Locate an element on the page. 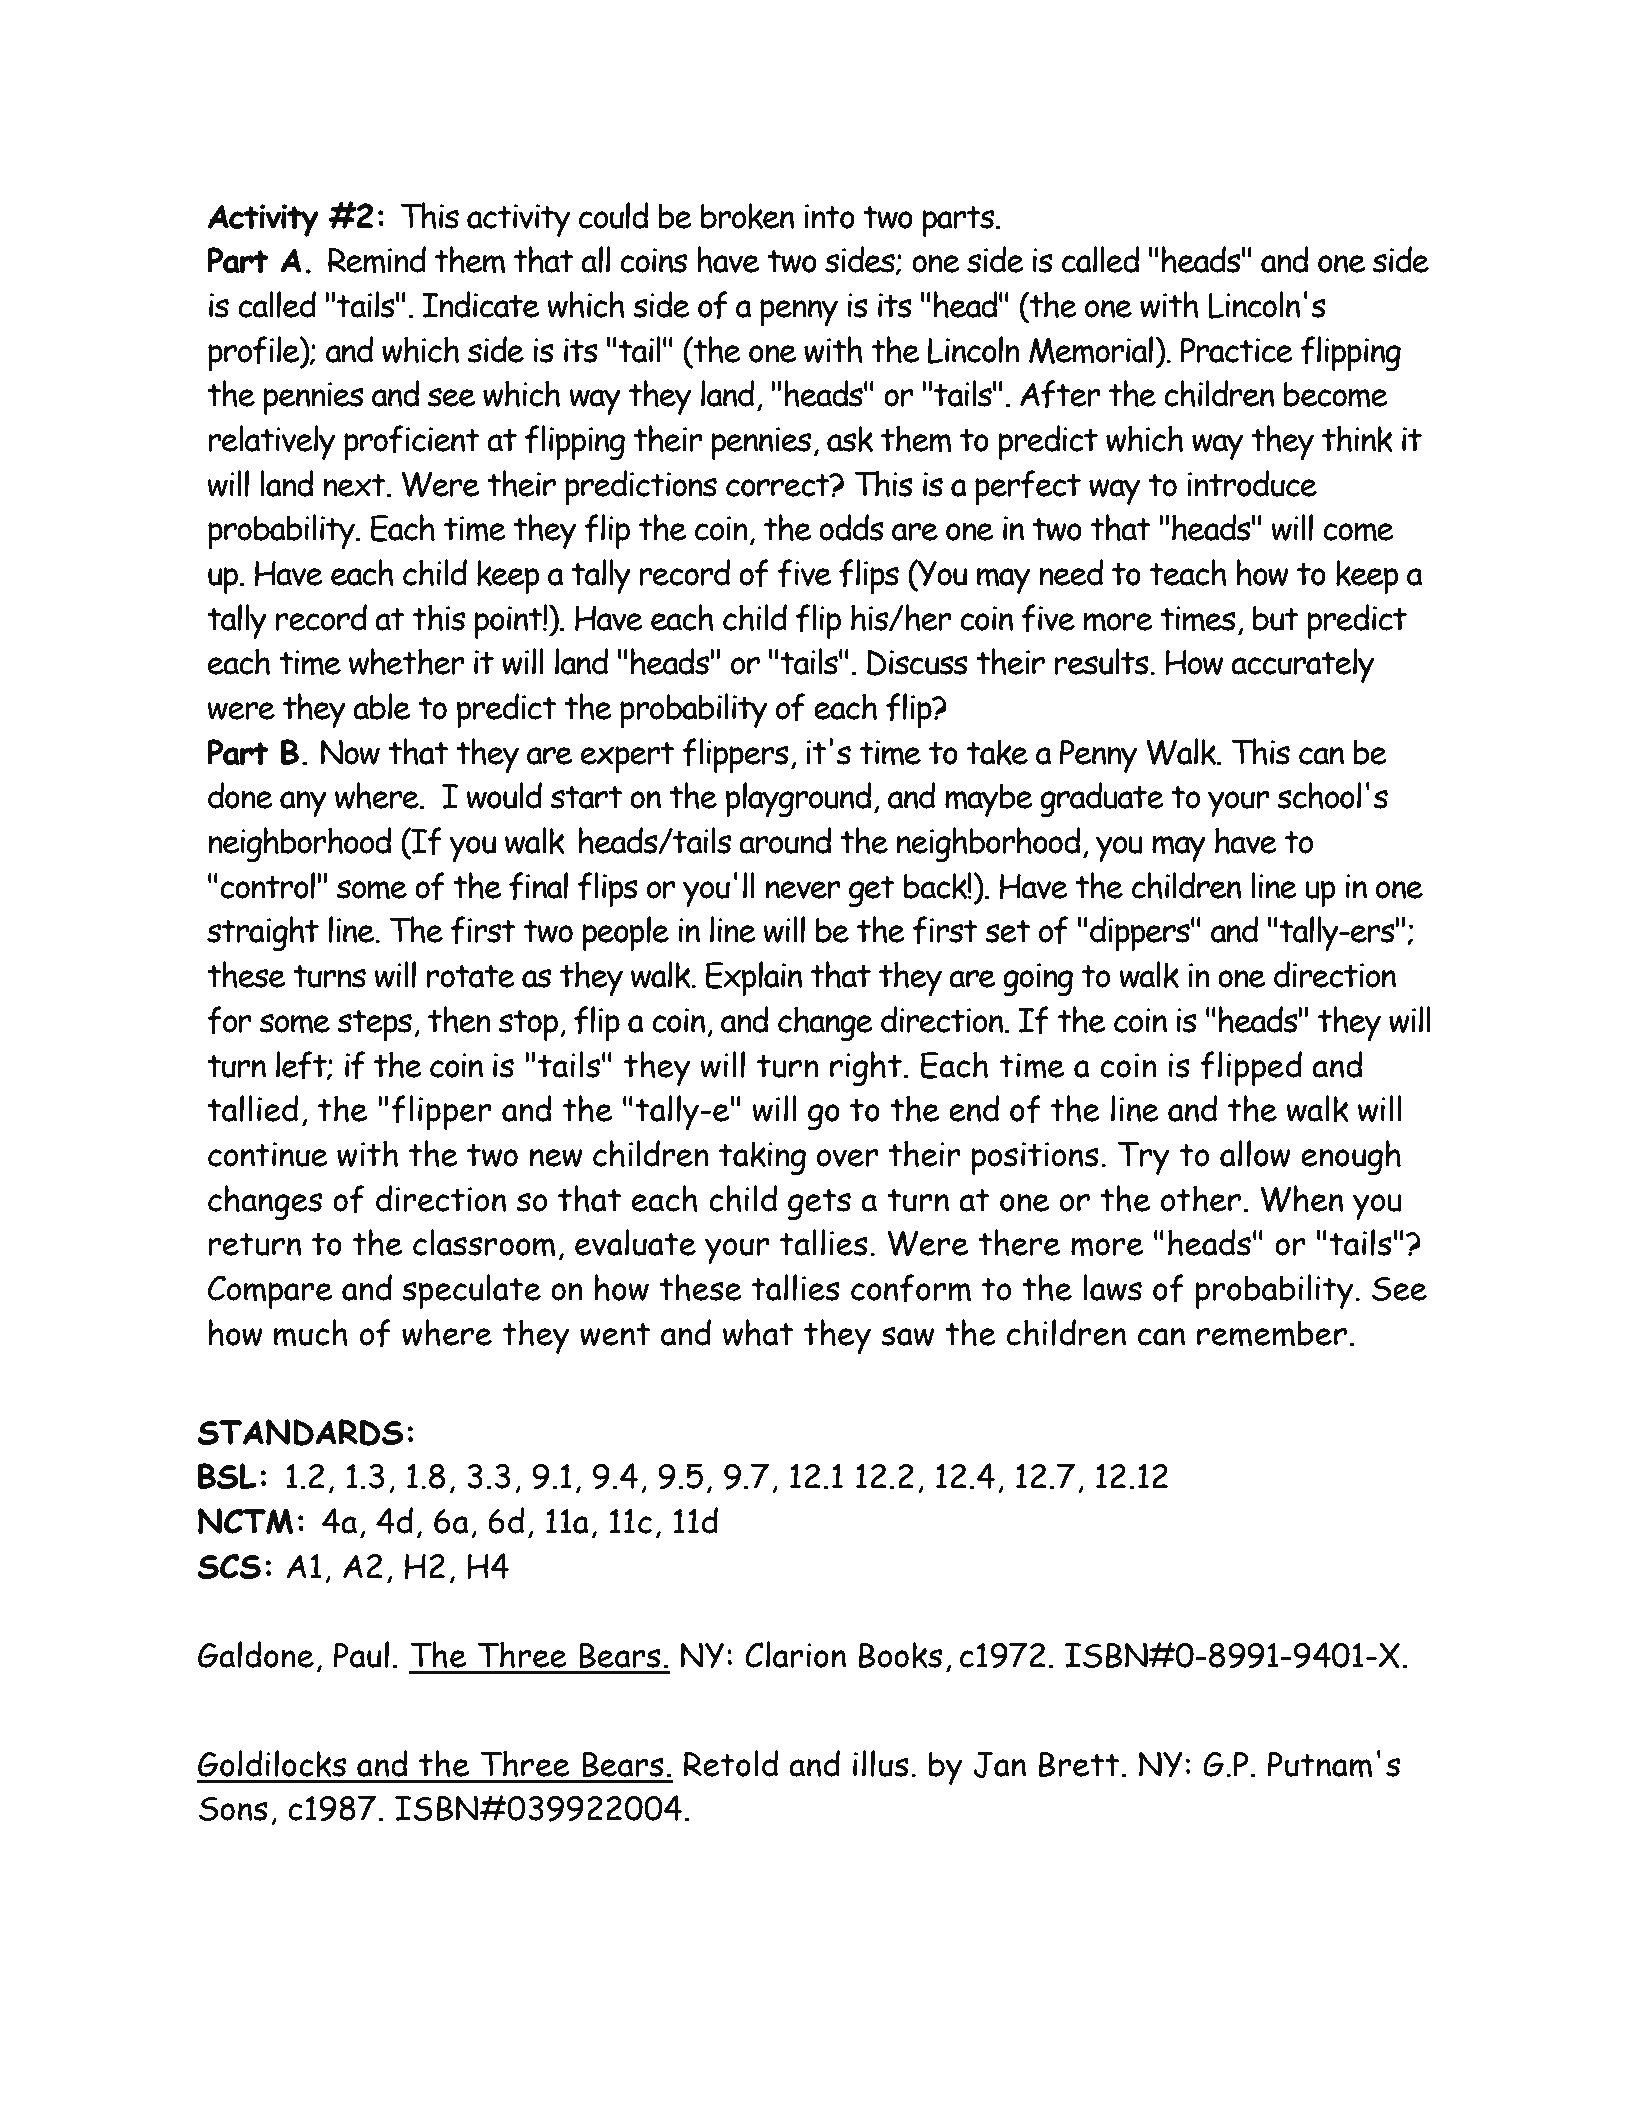  but is located at coordinates (1276, 618).
